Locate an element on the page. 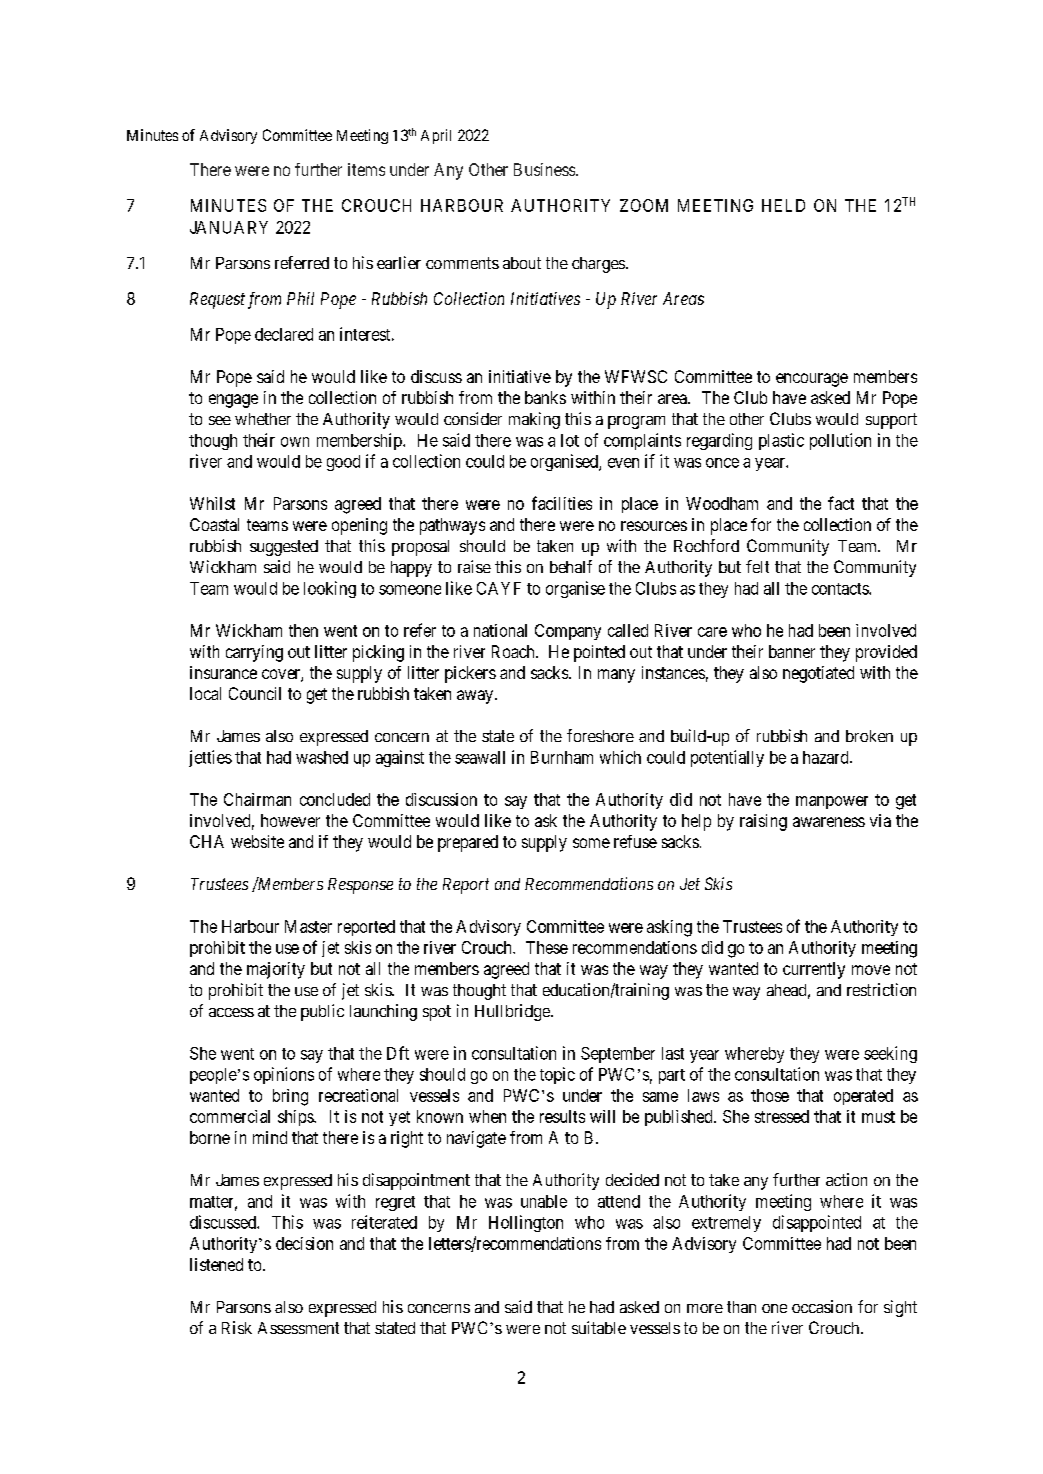  banks is located at coordinates (545, 397).
